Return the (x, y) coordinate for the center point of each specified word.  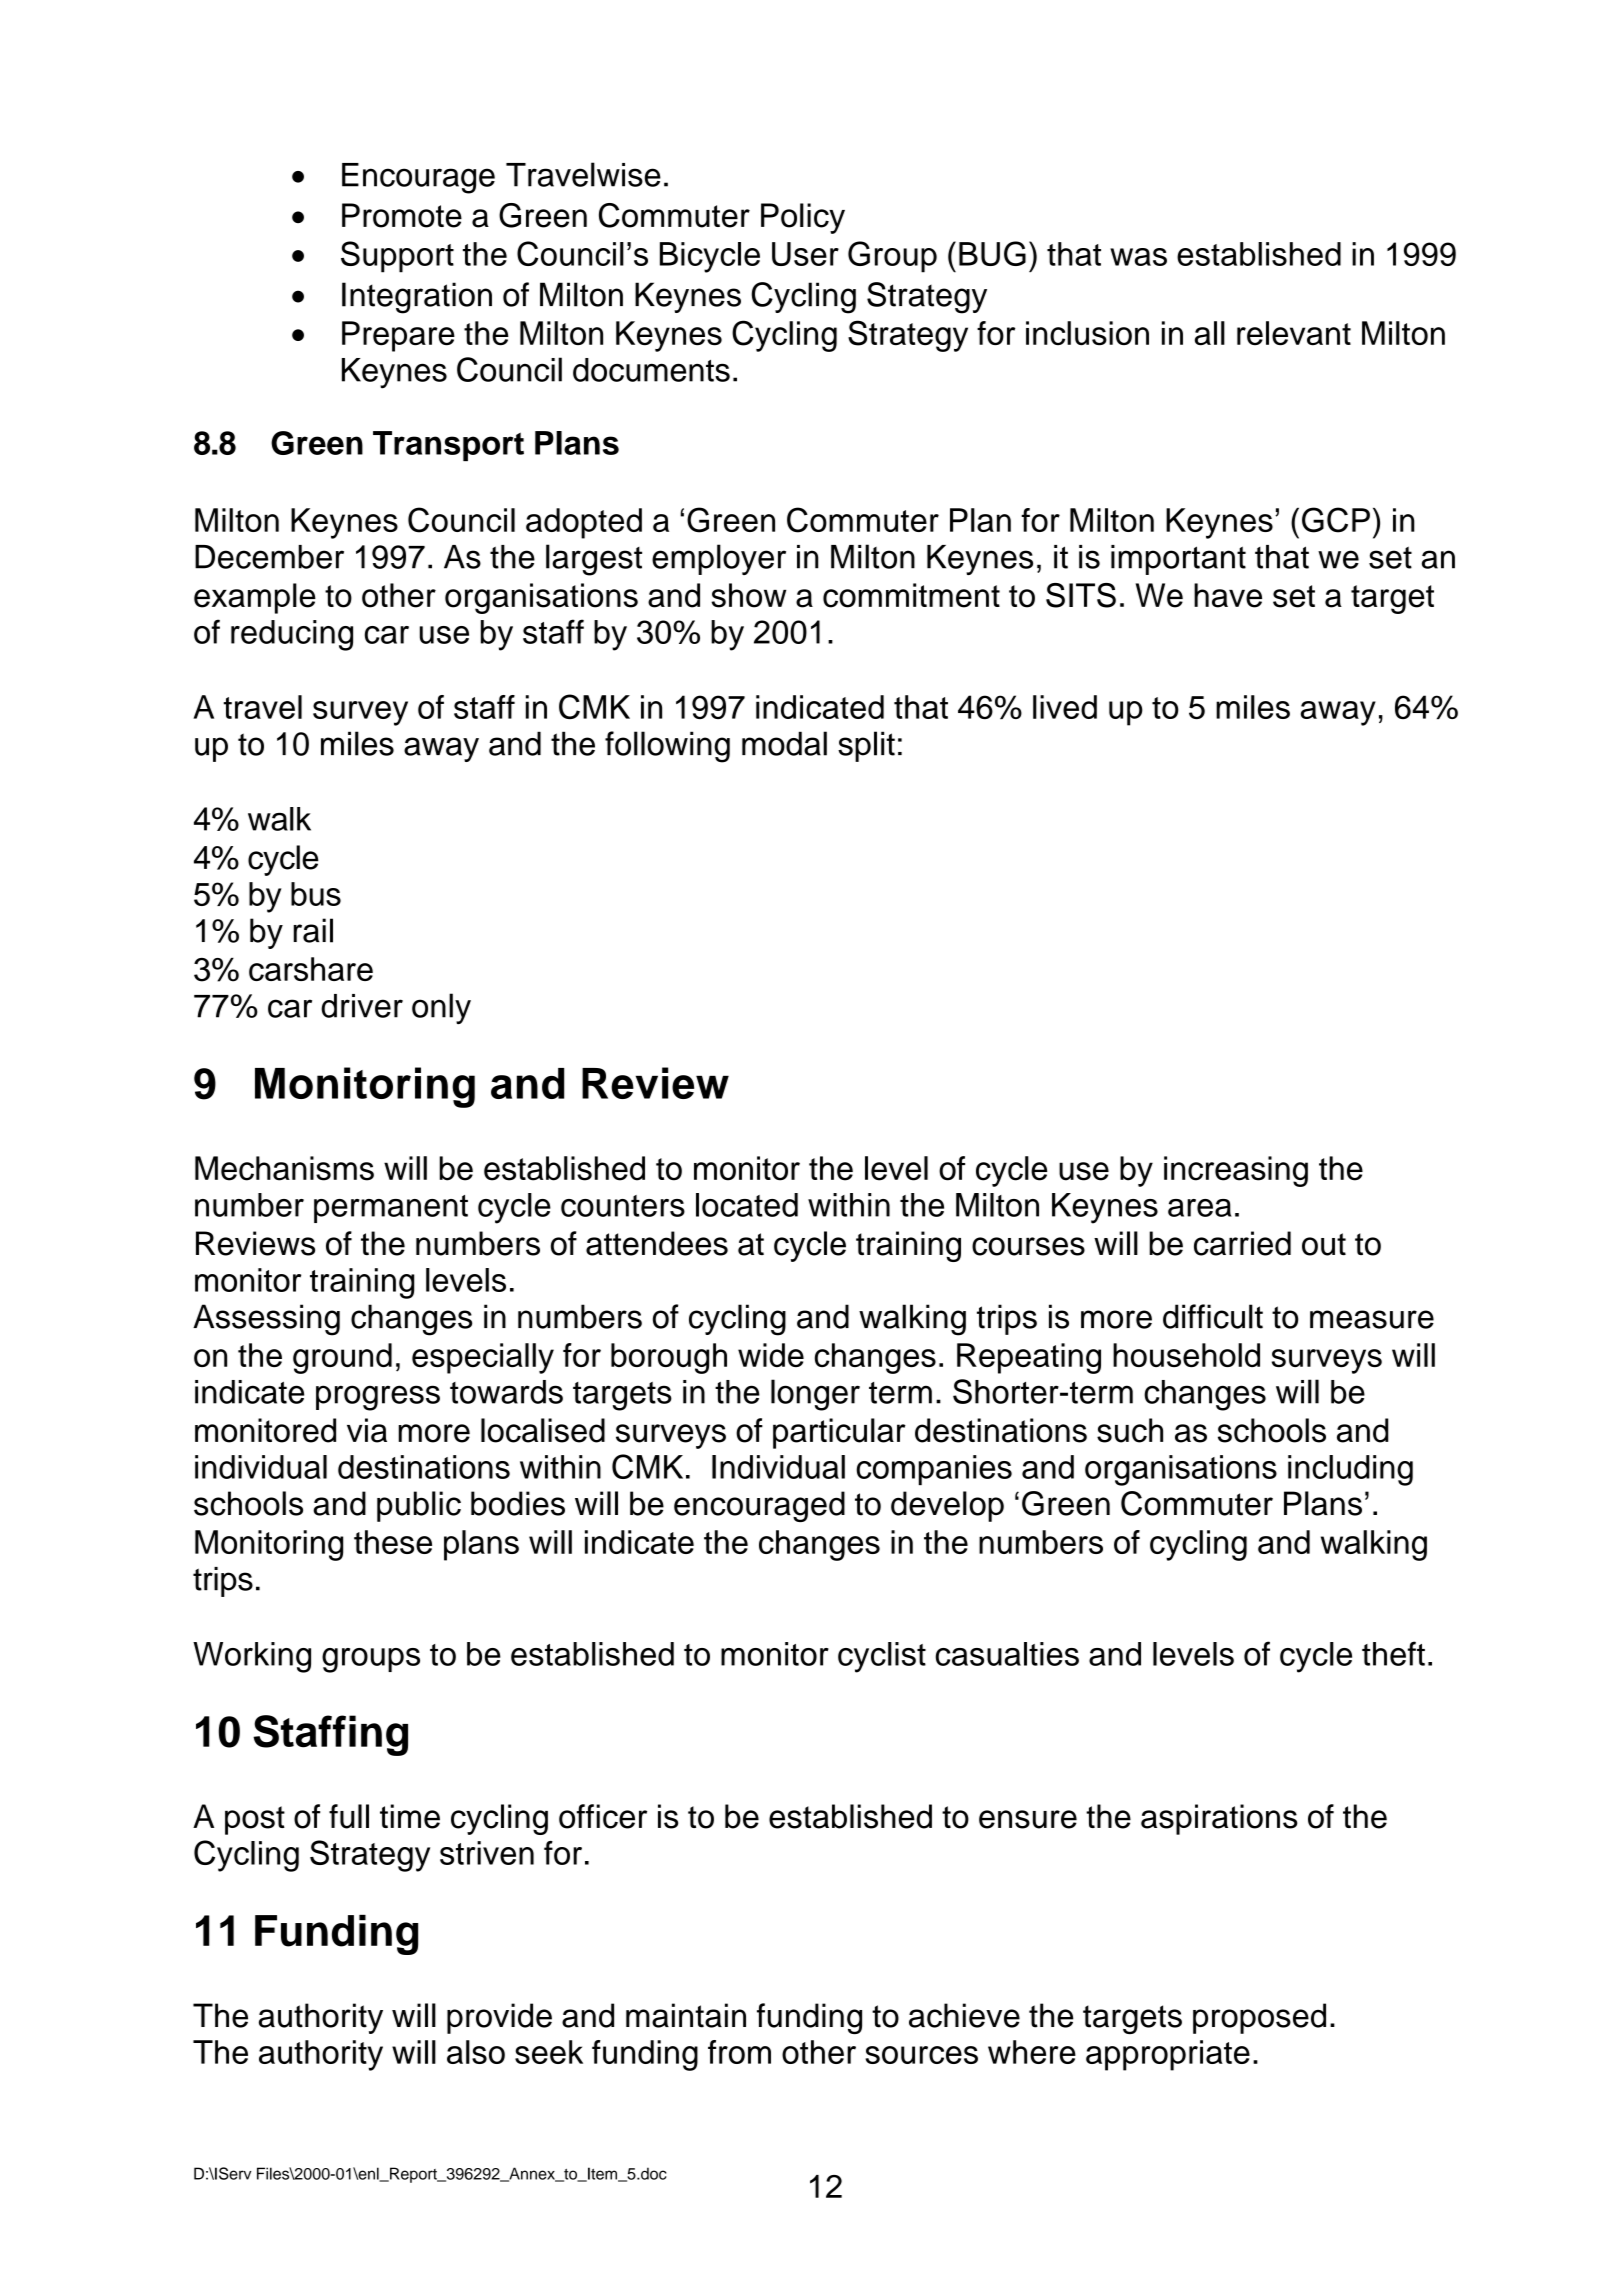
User (805, 254)
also (476, 2052)
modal (784, 743)
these (393, 1542)
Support (397, 257)
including (1350, 1470)
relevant (1294, 333)
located (747, 1205)
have (1228, 595)
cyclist (882, 1657)
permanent (391, 1209)
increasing (1236, 1171)
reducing (292, 635)
